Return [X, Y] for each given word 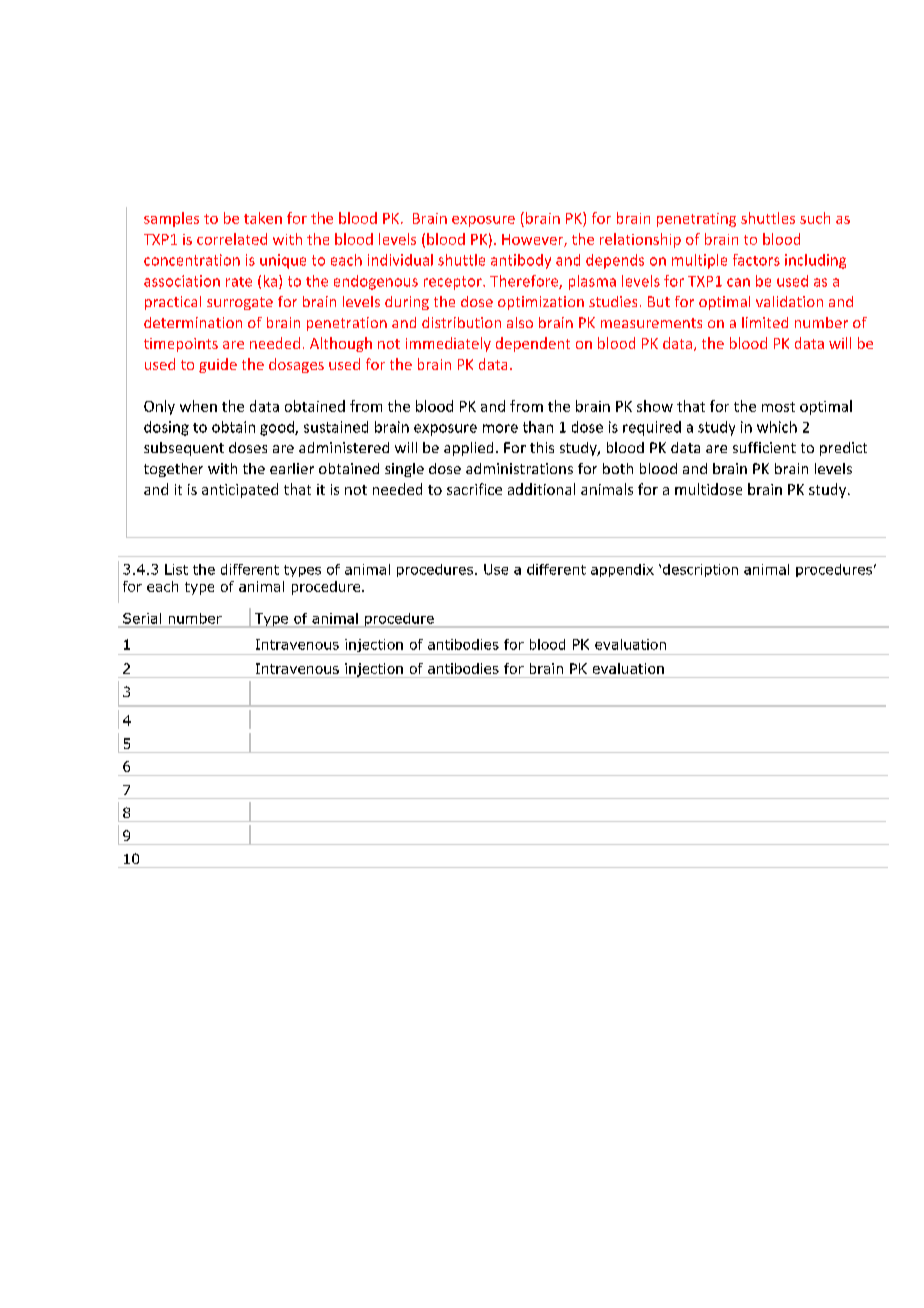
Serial [142, 618]
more [500, 428]
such [815, 218]
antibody [521, 261]
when [198, 406]
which [777, 427]
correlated [232, 239]
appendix [622, 570]
